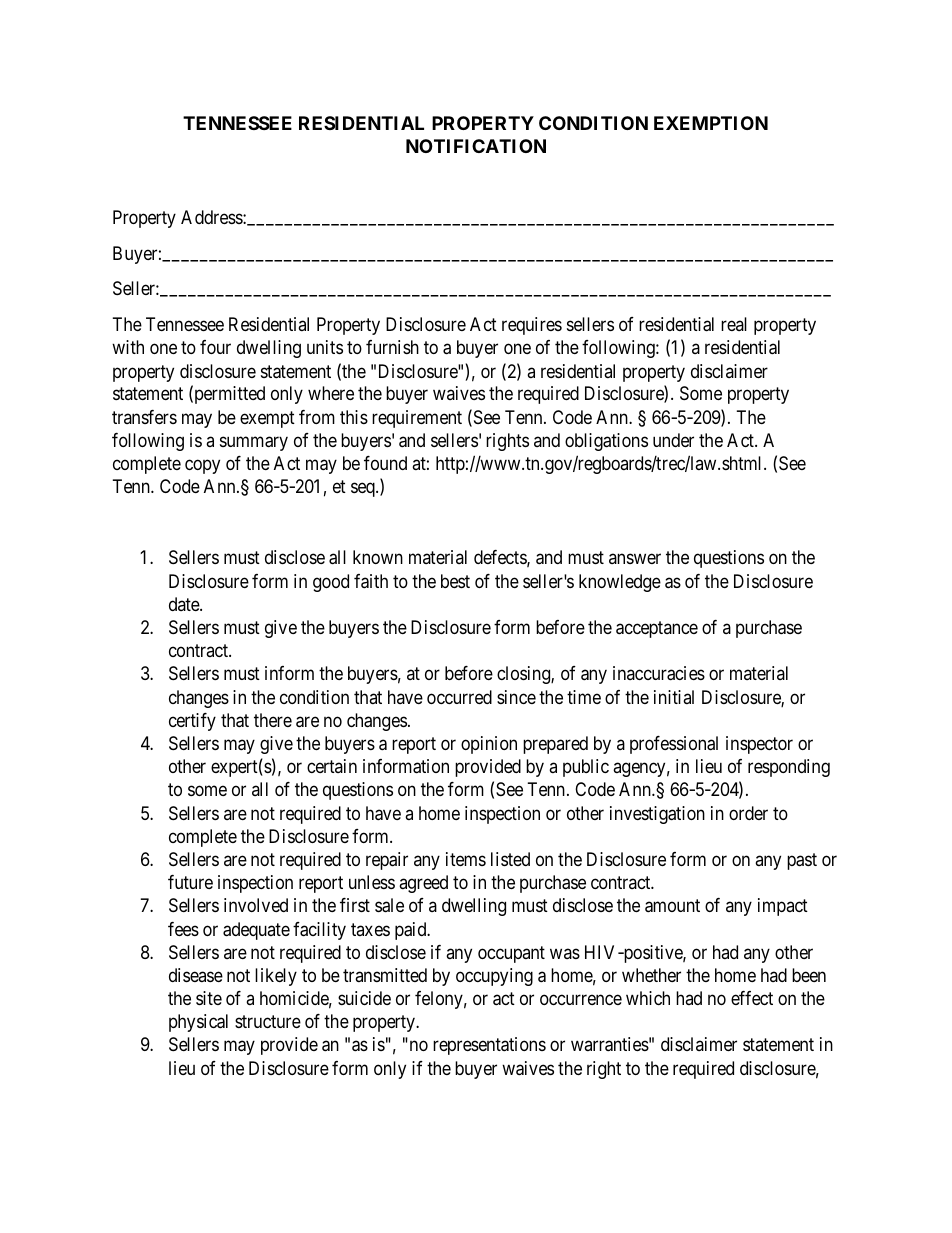  What do you see at coordinates (734, 324) in the screenshot?
I see `real` at bounding box center [734, 324].
